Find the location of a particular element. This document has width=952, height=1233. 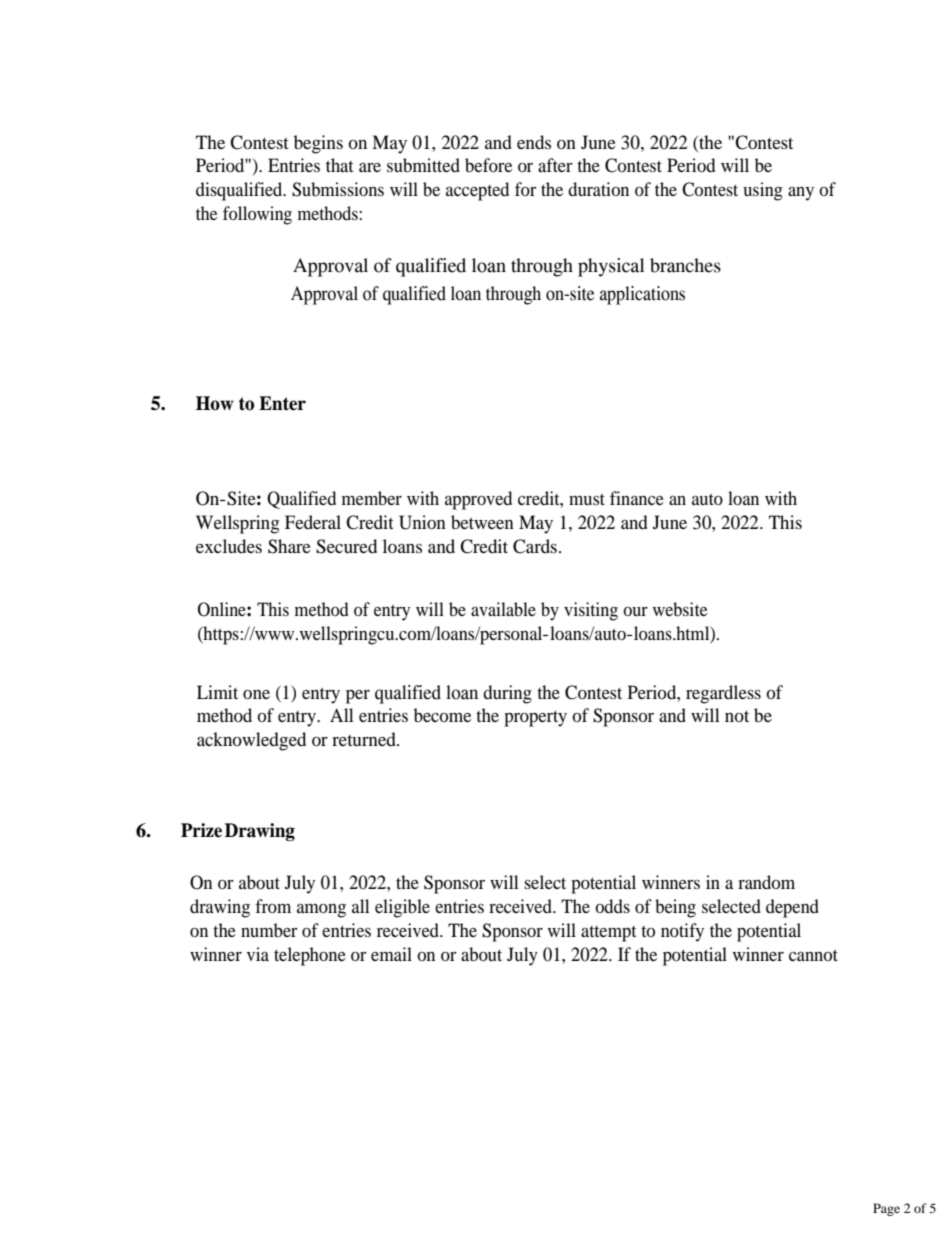

attempt is located at coordinates (608, 934).
